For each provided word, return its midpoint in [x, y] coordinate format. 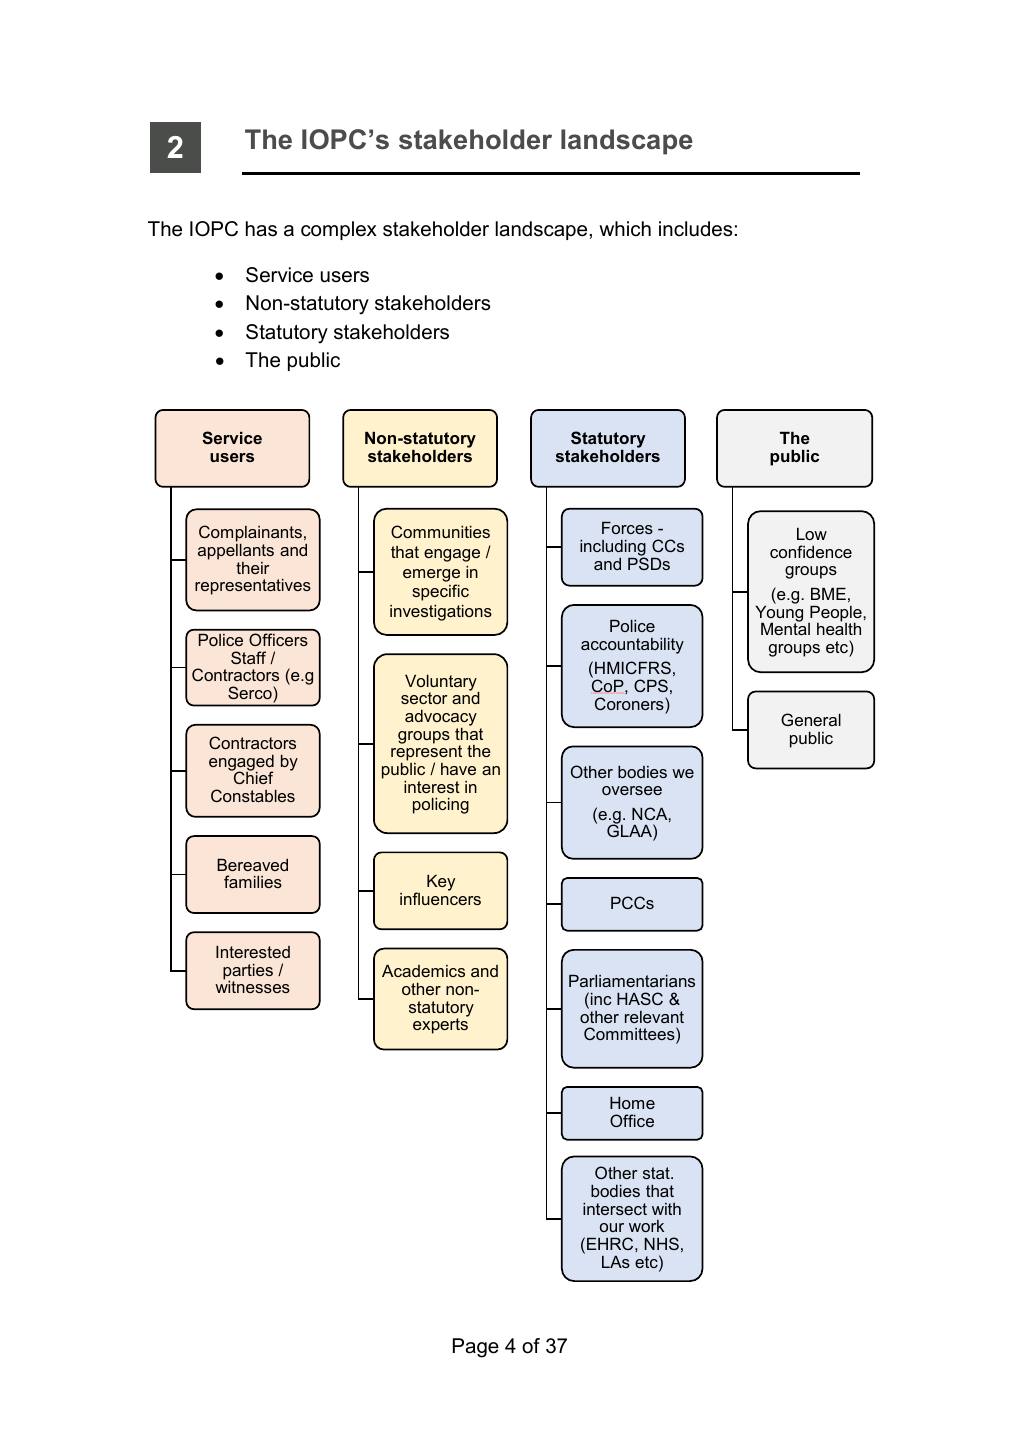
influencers [440, 897]
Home [632, 1103]
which [625, 229]
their [253, 568]
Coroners [630, 703]
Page [476, 1348]
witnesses [252, 986]
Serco [251, 692]
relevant [654, 1017]
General [811, 719]
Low [812, 533]
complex [339, 230]
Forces [627, 528]
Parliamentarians [632, 981]
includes [695, 229]
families [253, 881]
